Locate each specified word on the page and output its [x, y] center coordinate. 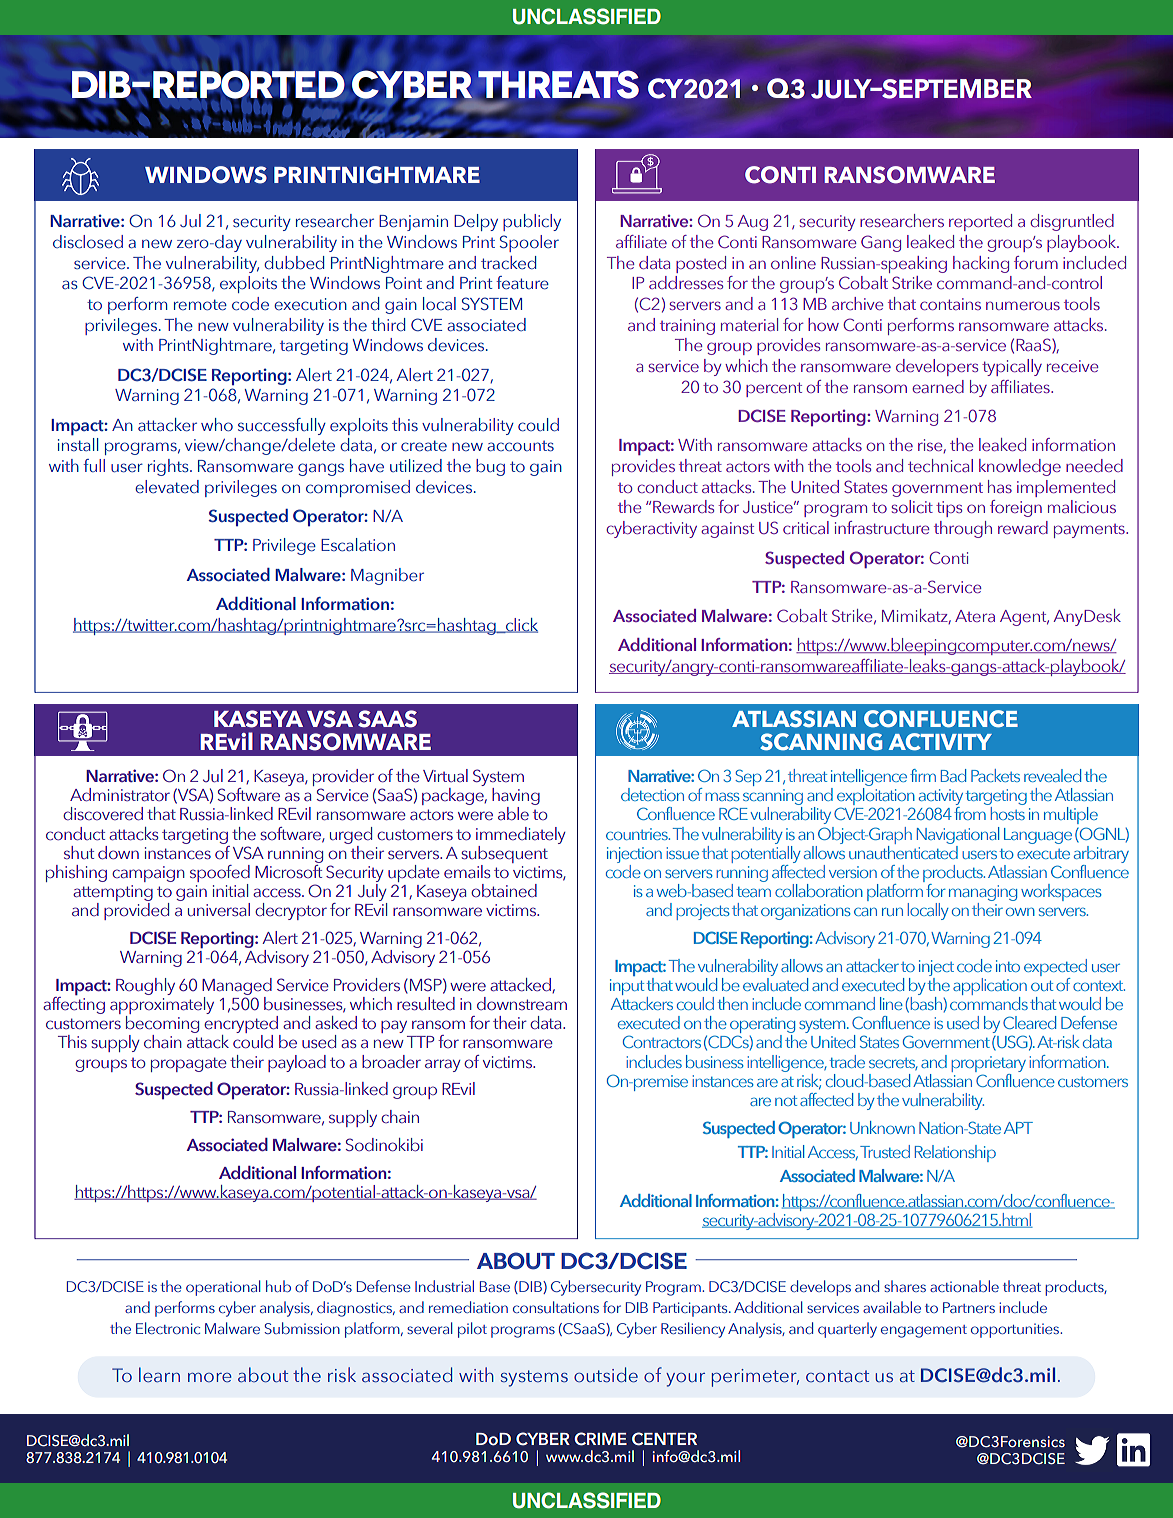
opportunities [1016, 1330]
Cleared [1029, 1022]
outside [606, 1374]
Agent [1024, 618]
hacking [981, 264]
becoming [162, 1026]
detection [652, 794]
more [209, 1377]
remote [200, 304]
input [627, 987]
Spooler [529, 243]
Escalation [358, 544]
